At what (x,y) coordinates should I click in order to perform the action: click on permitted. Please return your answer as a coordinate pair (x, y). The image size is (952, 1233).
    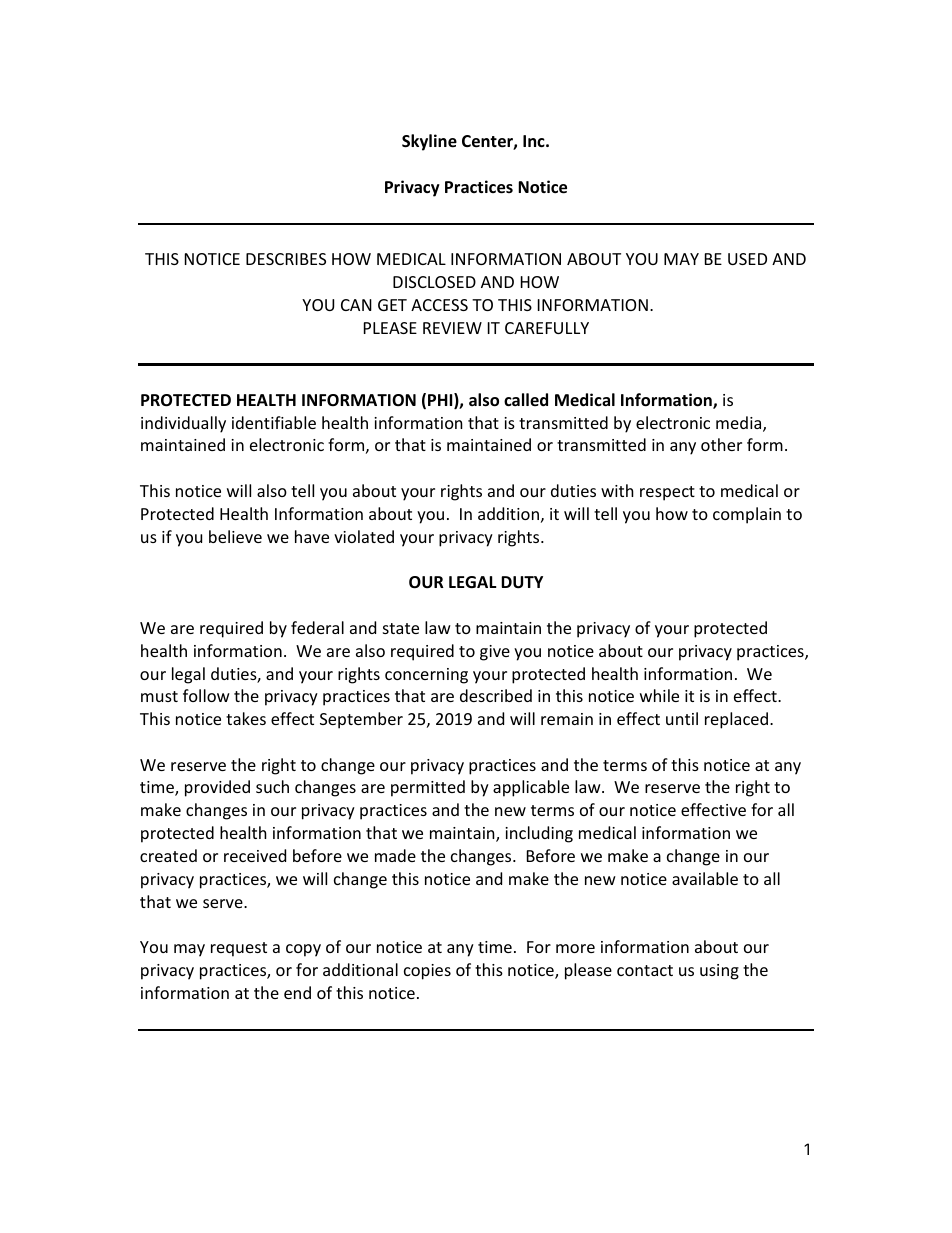
    Looking at the image, I should click on (428, 788).
